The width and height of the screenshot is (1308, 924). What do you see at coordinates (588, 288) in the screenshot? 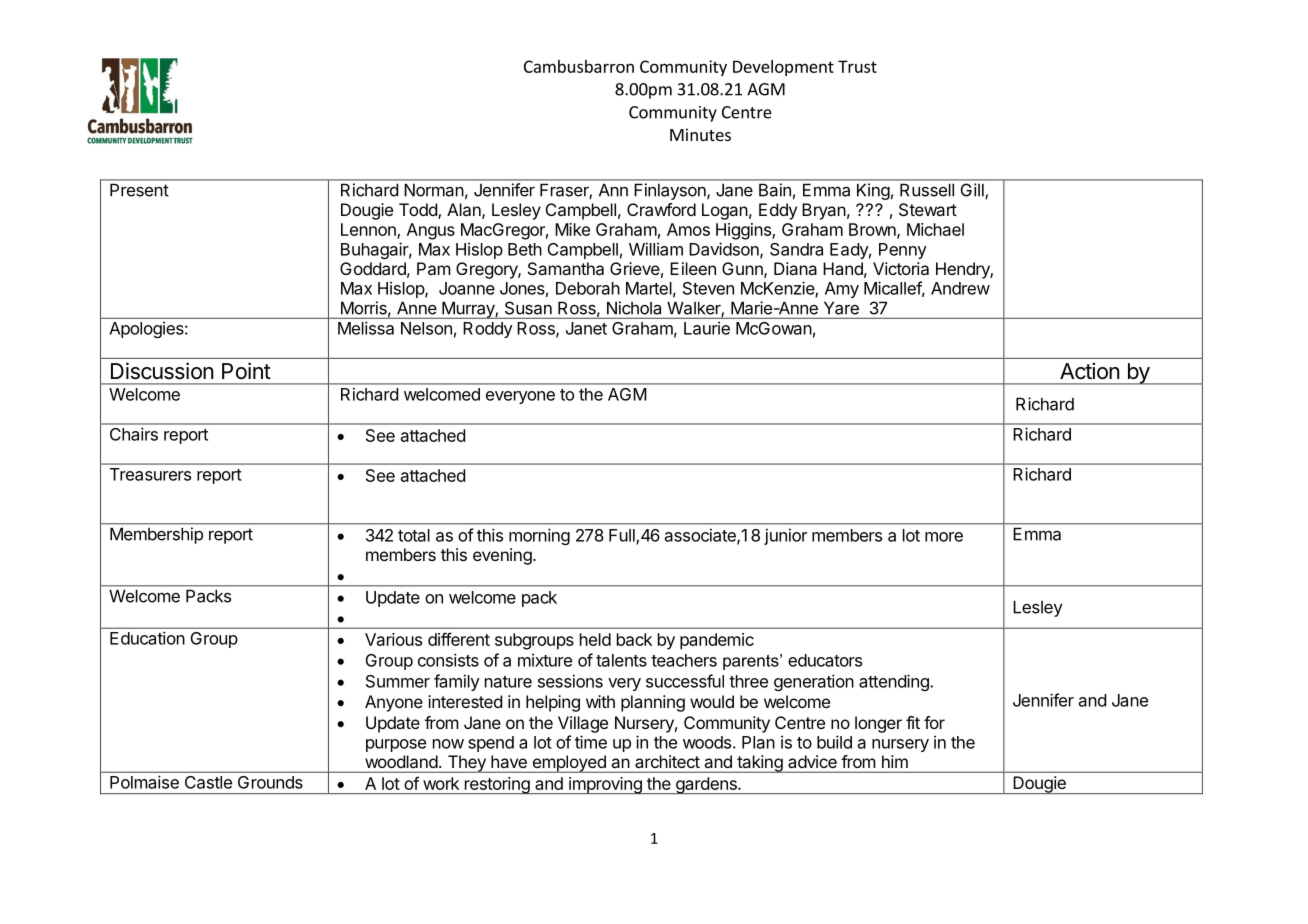
I see `Deborah` at bounding box center [588, 288].
